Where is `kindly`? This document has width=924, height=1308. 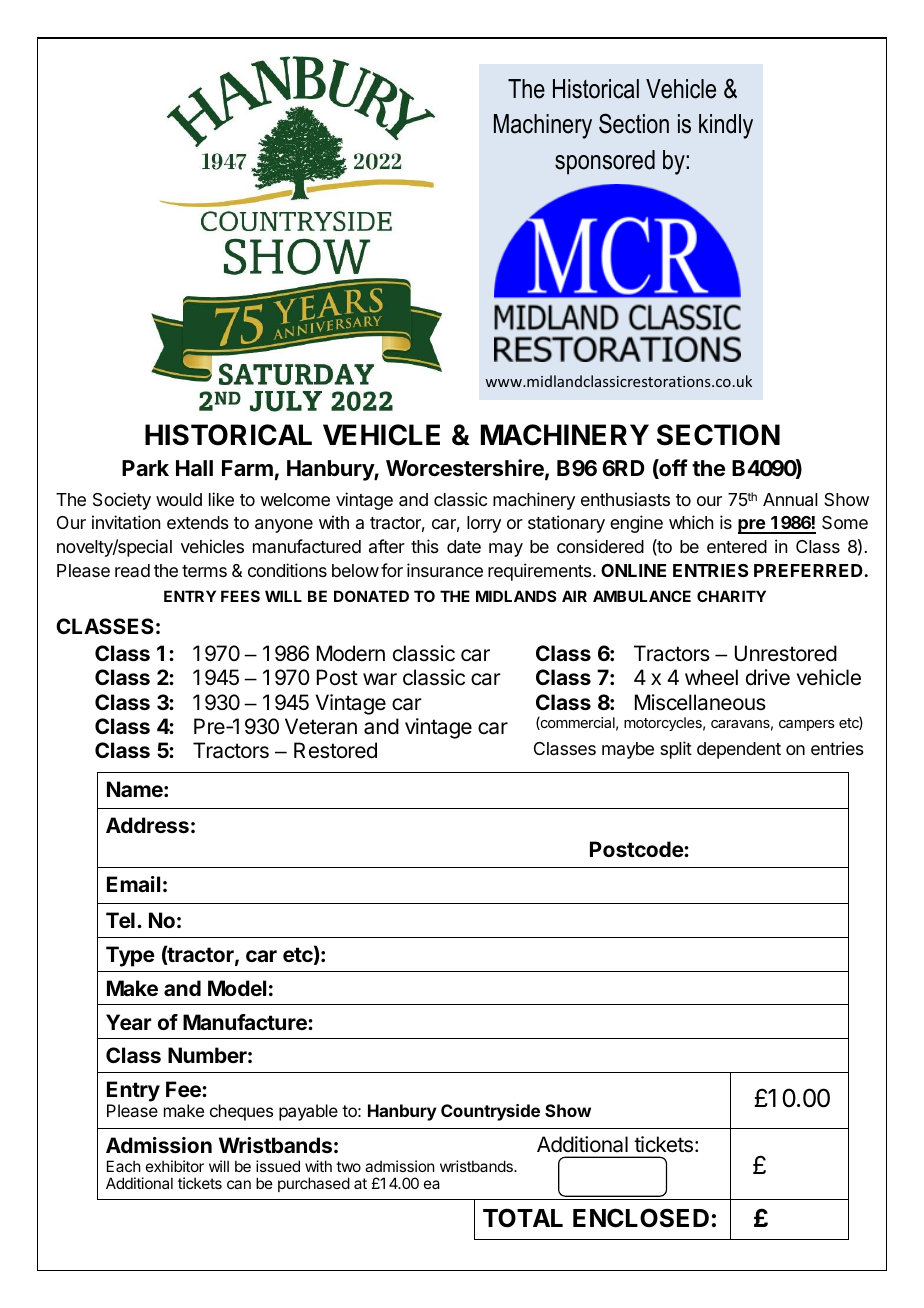 kindly is located at coordinates (726, 126).
